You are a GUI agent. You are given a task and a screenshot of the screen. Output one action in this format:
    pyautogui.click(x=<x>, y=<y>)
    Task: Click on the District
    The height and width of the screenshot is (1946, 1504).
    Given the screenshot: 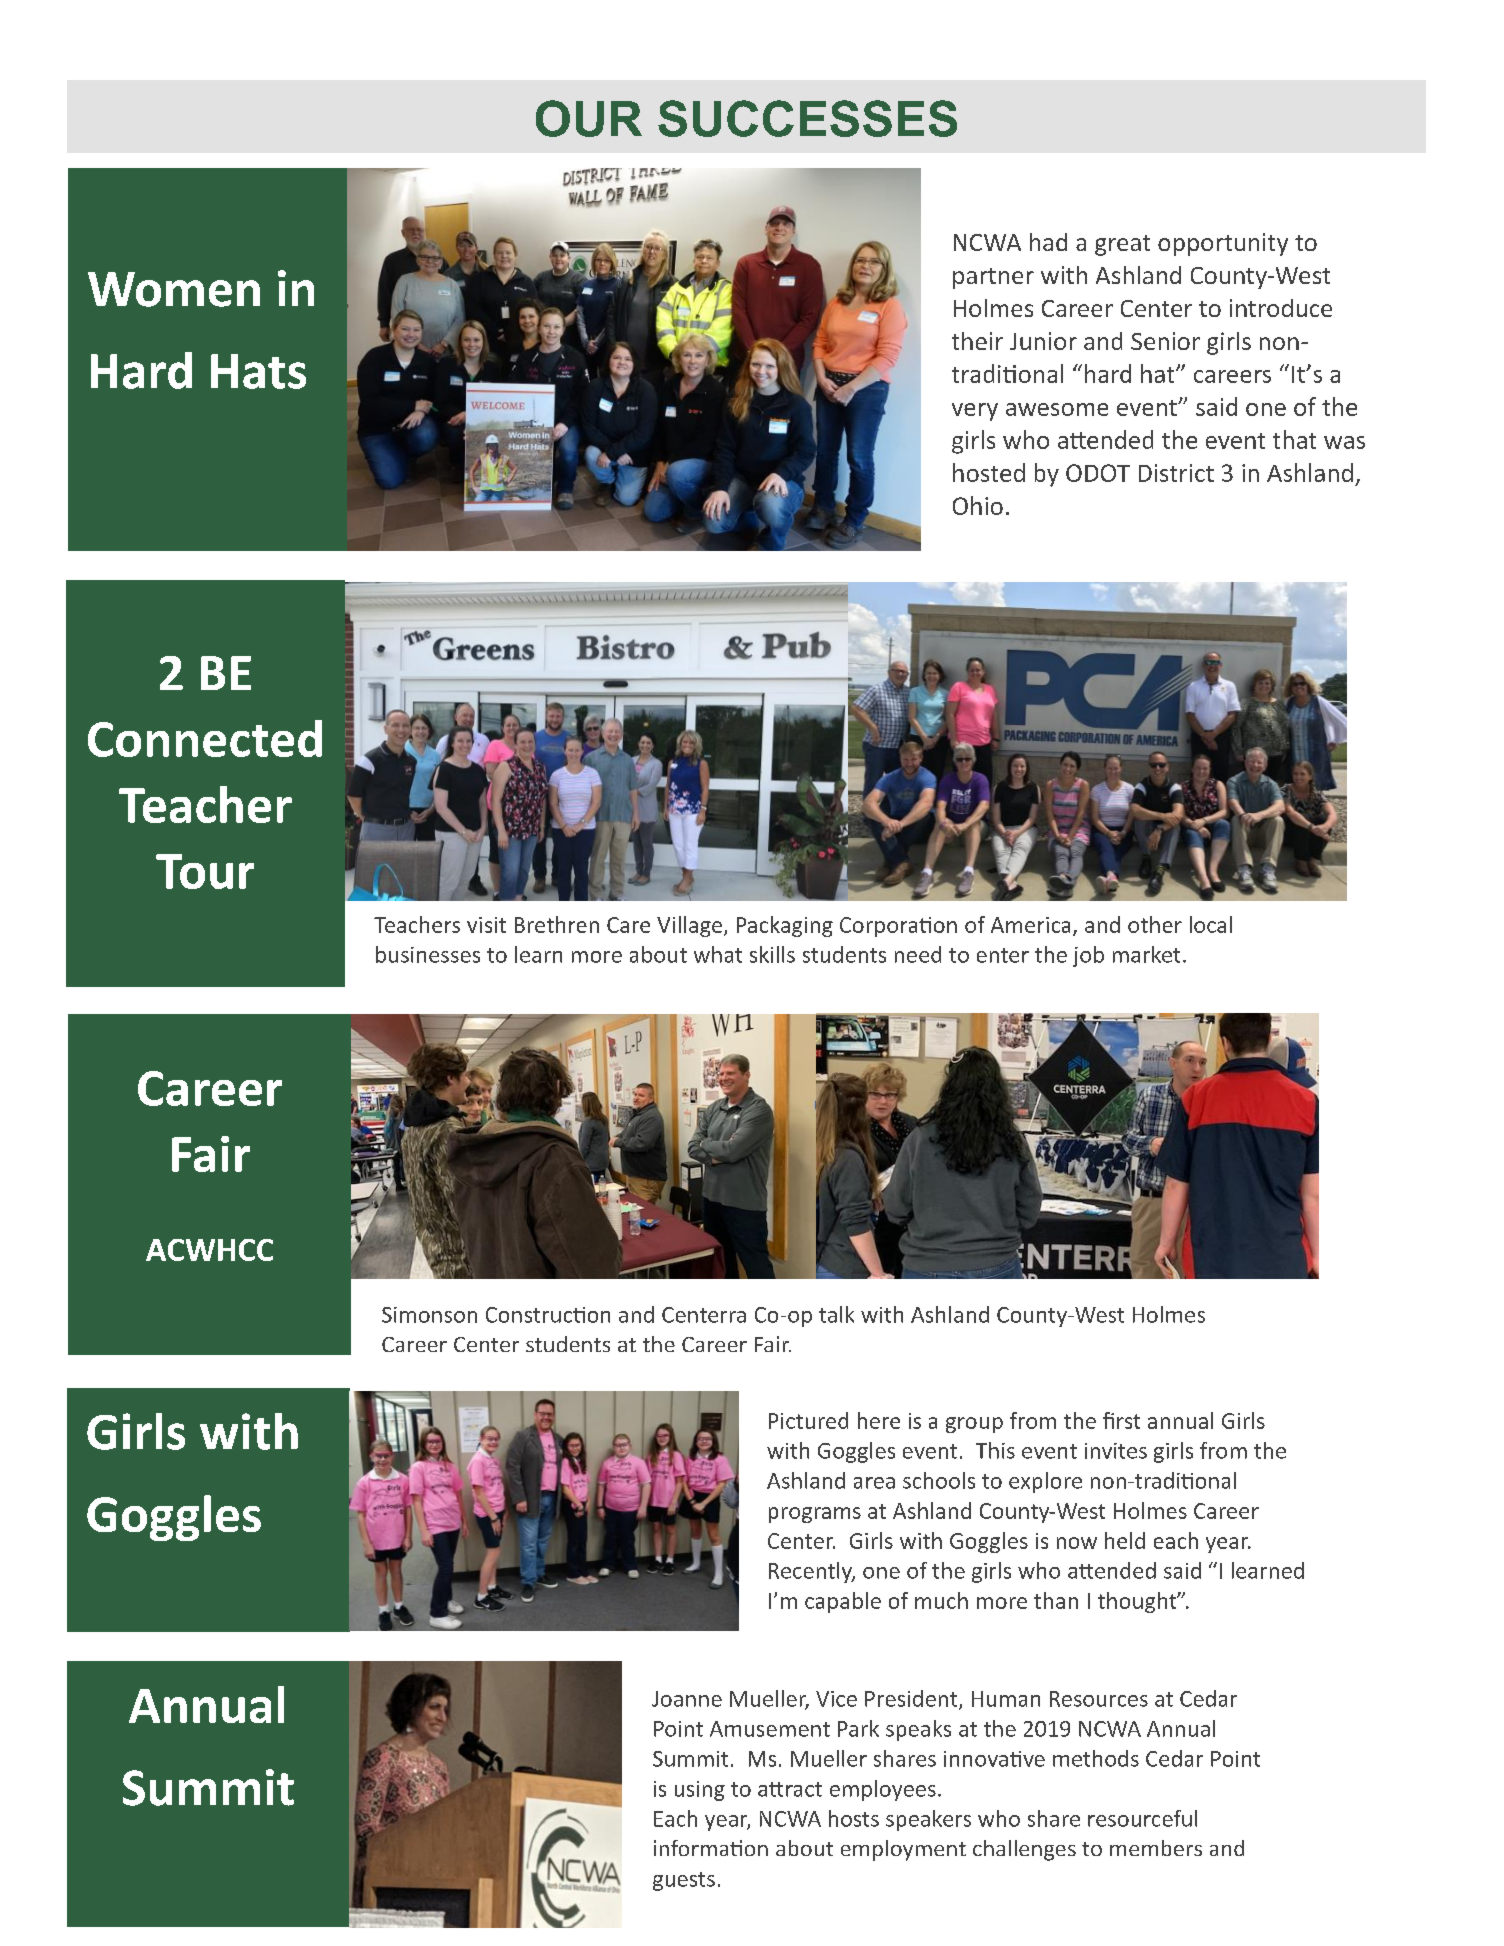 What is the action you would take?
    pyautogui.click(x=1176, y=473)
